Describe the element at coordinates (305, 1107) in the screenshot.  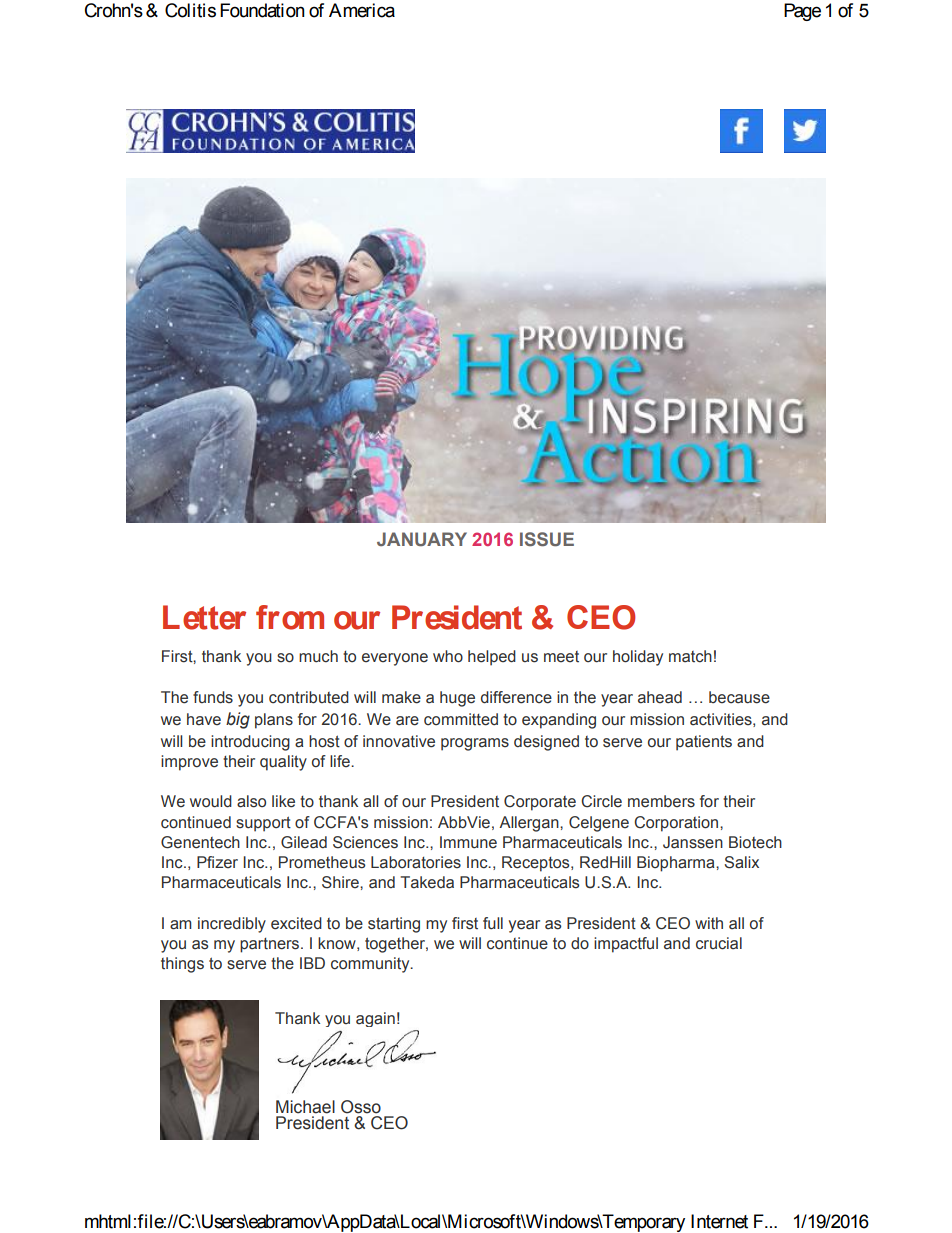
I see `Michael` at that location.
